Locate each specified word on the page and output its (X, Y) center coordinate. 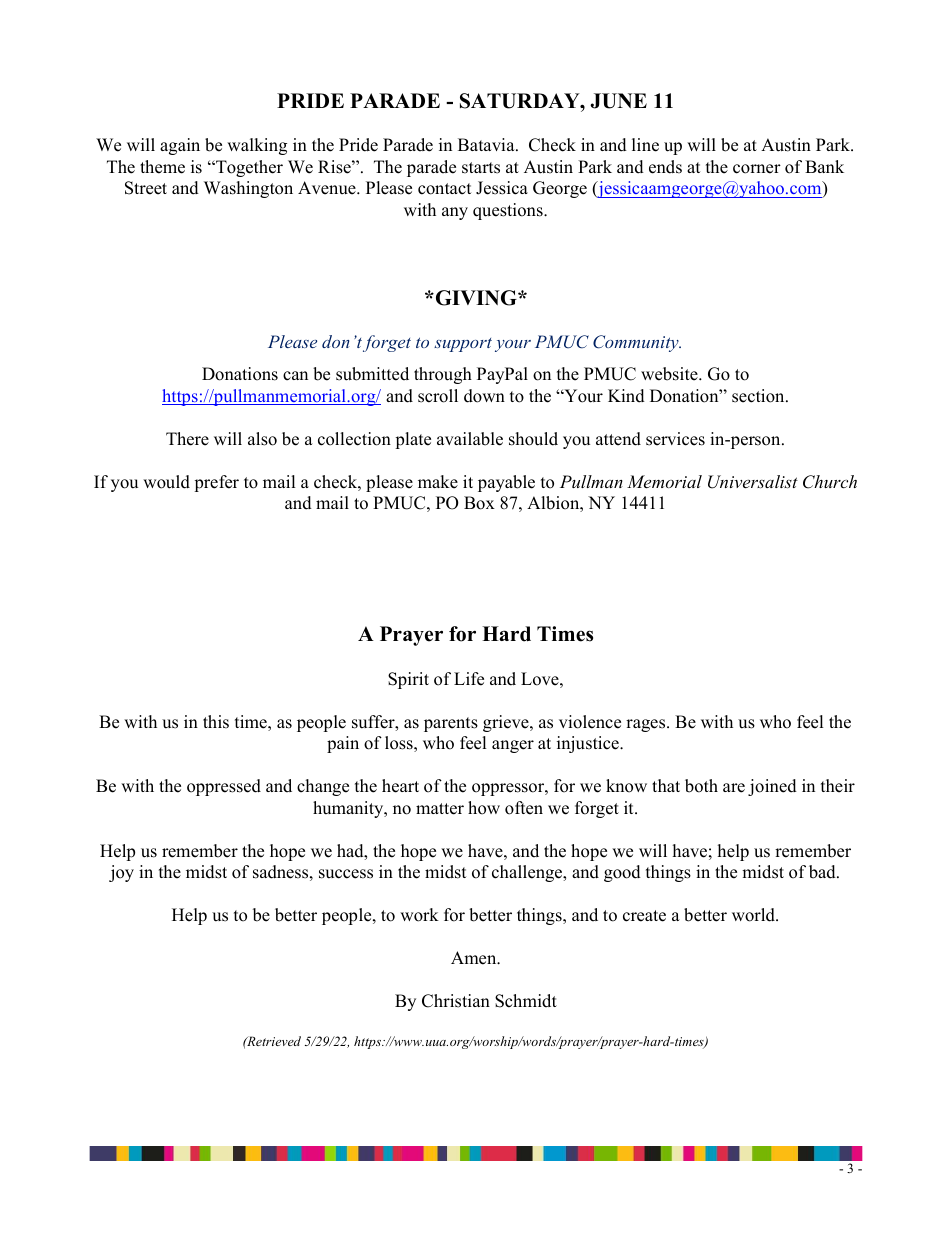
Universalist (753, 482)
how (484, 808)
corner (757, 169)
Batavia (487, 144)
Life (469, 679)
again (180, 146)
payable (506, 483)
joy (121, 873)
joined (772, 787)
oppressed (224, 787)
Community (637, 343)
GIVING (476, 298)
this (216, 722)
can (295, 376)
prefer (216, 483)
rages (647, 725)
